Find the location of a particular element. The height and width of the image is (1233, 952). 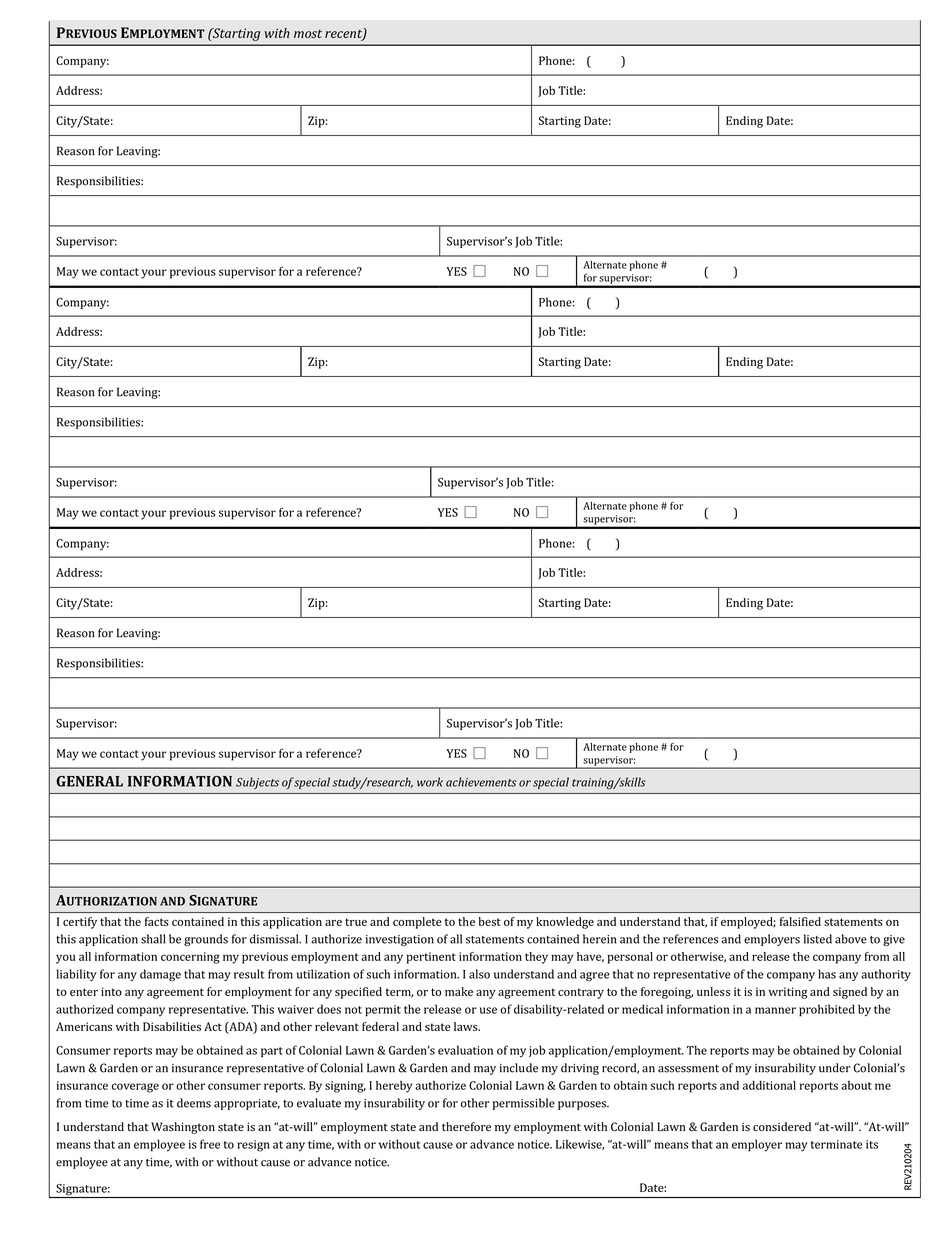

work is located at coordinates (430, 782).
